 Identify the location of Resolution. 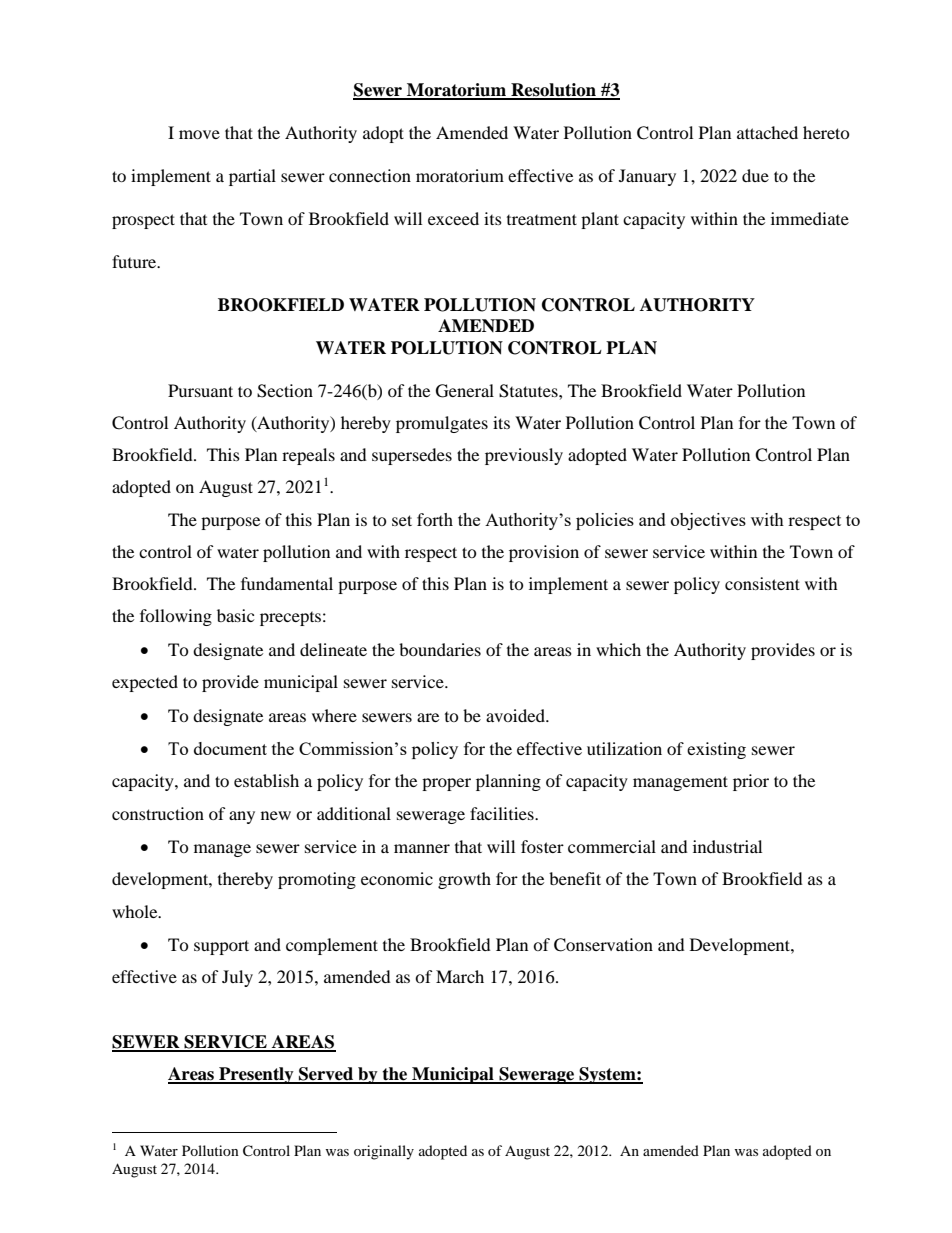
(553, 91).
